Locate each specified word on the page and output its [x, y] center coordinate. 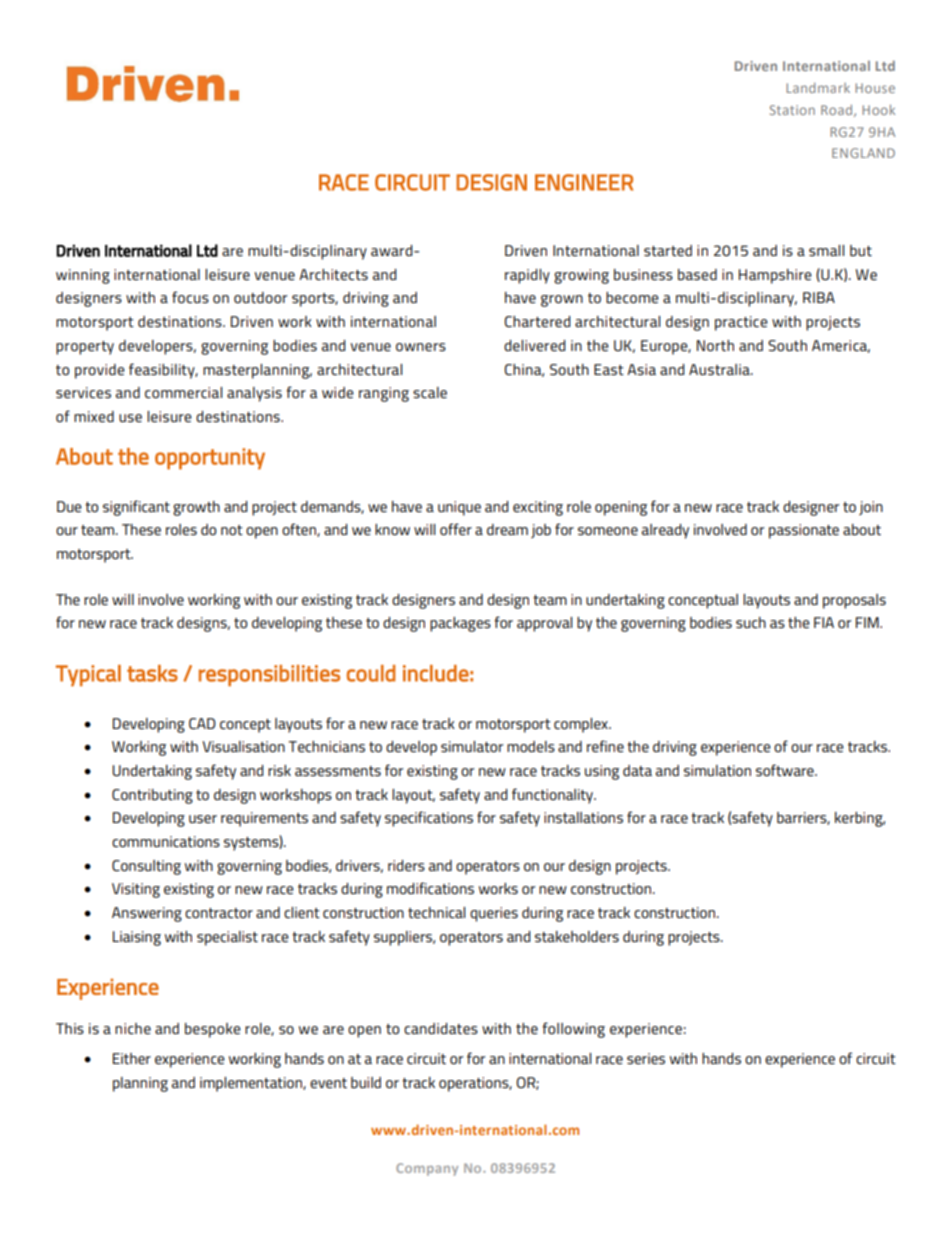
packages [460, 624]
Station [792, 110]
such [751, 622]
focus [190, 297]
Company [427, 1169]
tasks [152, 673]
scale [430, 392]
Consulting [146, 867]
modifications [430, 888]
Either [132, 1058]
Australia [720, 369]
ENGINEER [584, 182]
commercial [183, 392]
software [786, 770]
